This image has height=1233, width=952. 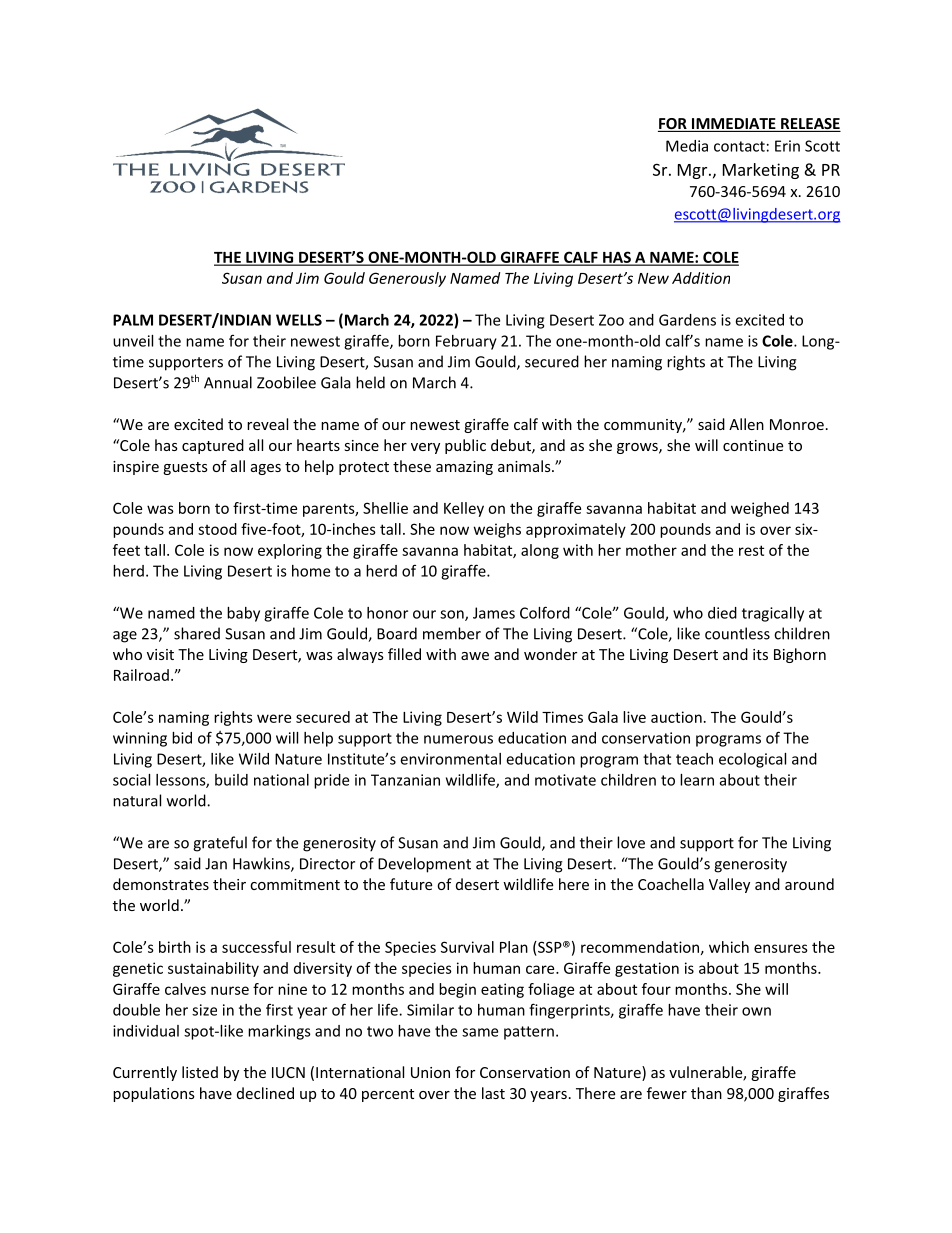 What do you see at coordinates (739, 146) in the image?
I see `contact` at bounding box center [739, 146].
